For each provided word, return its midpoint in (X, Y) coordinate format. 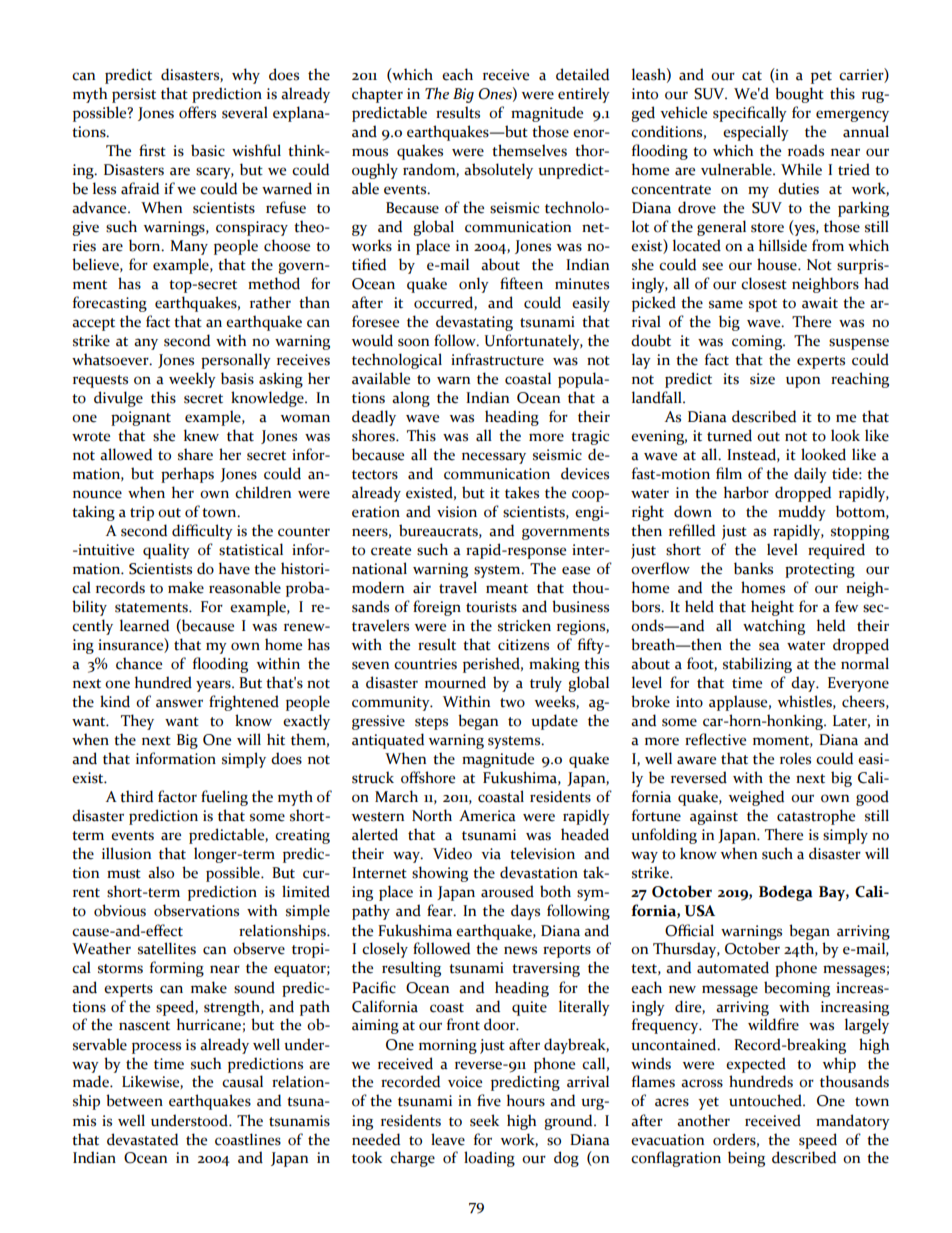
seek (484, 1120)
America (487, 816)
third (136, 796)
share (195, 454)
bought (799, 95)
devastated (142, 1139)
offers (197, 112)
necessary (494, 458)
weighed (756, 798)
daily (810, 475)
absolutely (498, 171)
